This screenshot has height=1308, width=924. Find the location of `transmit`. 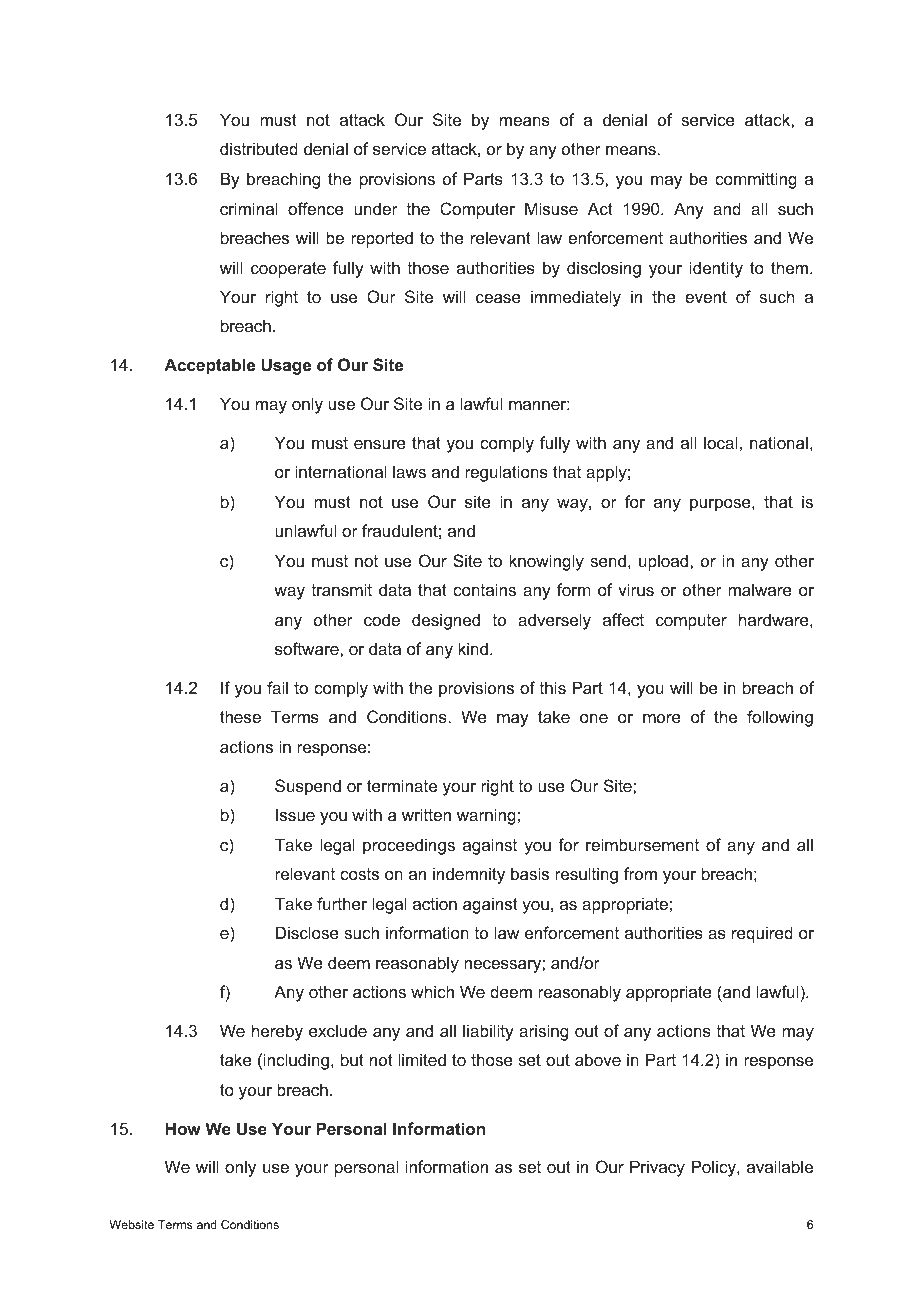

transmit is located at coordinates (342, 589).
